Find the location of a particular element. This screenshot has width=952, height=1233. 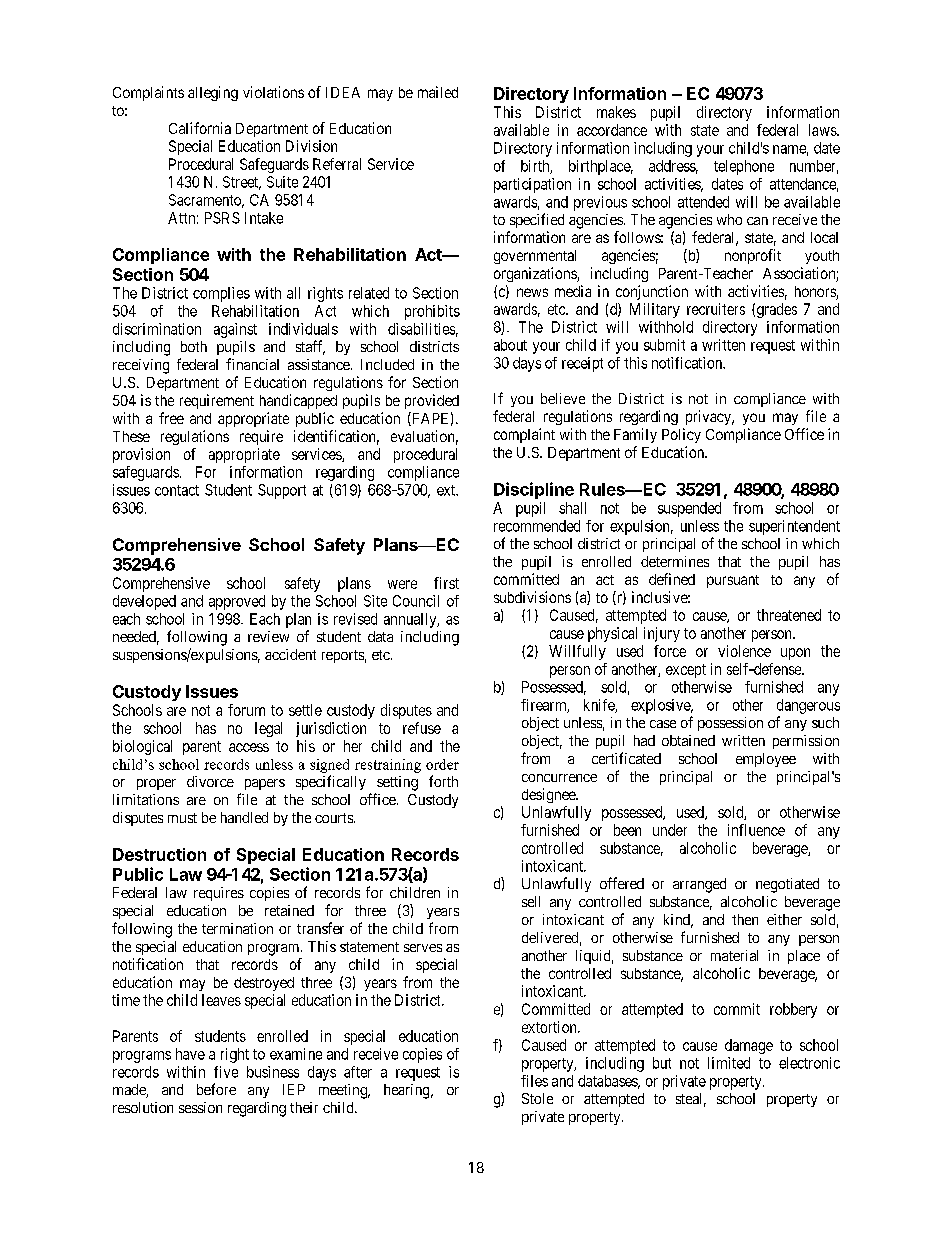

Policy is located at coordinates (681, 435).
